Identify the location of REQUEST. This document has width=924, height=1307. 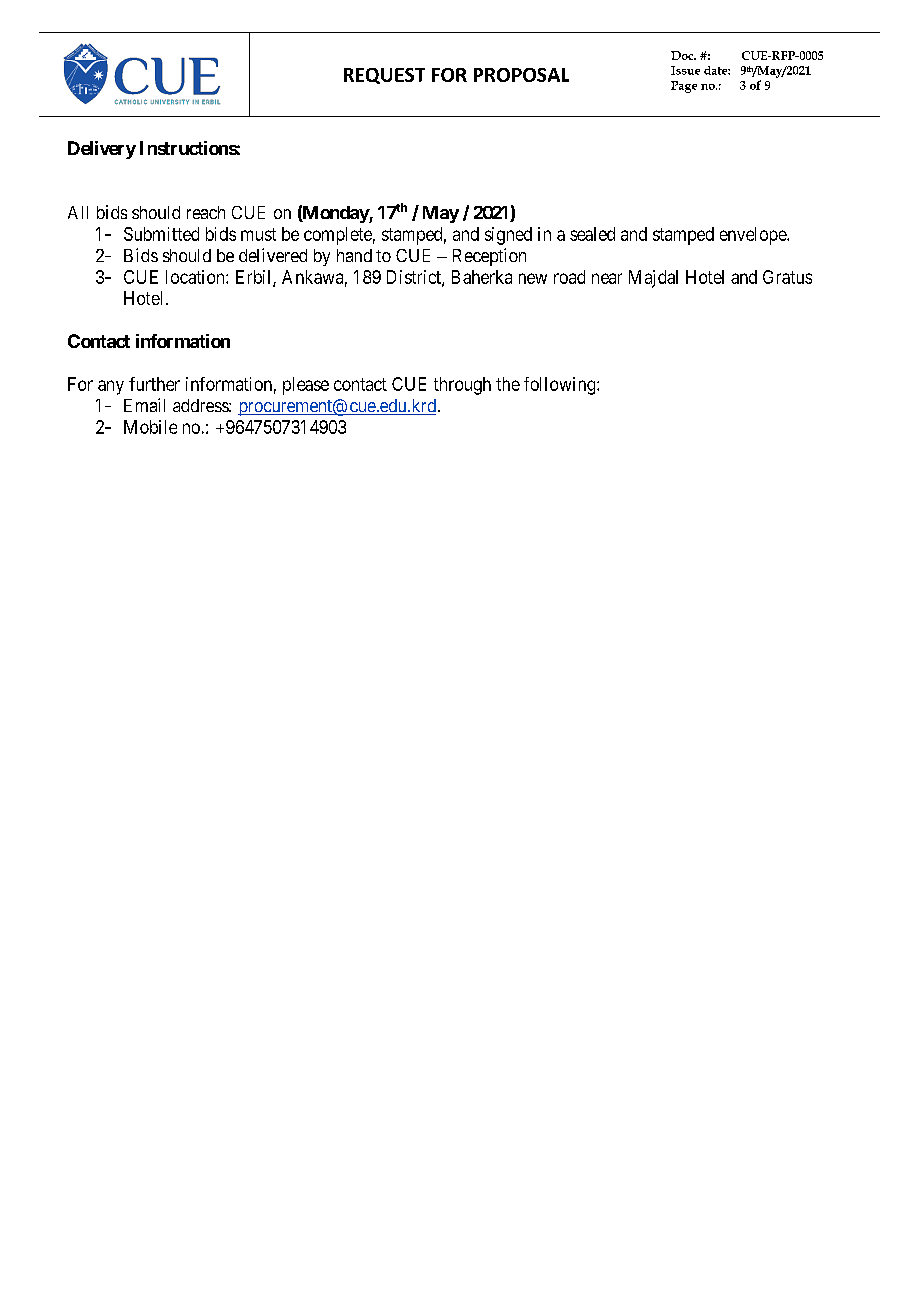
(384, 76).
